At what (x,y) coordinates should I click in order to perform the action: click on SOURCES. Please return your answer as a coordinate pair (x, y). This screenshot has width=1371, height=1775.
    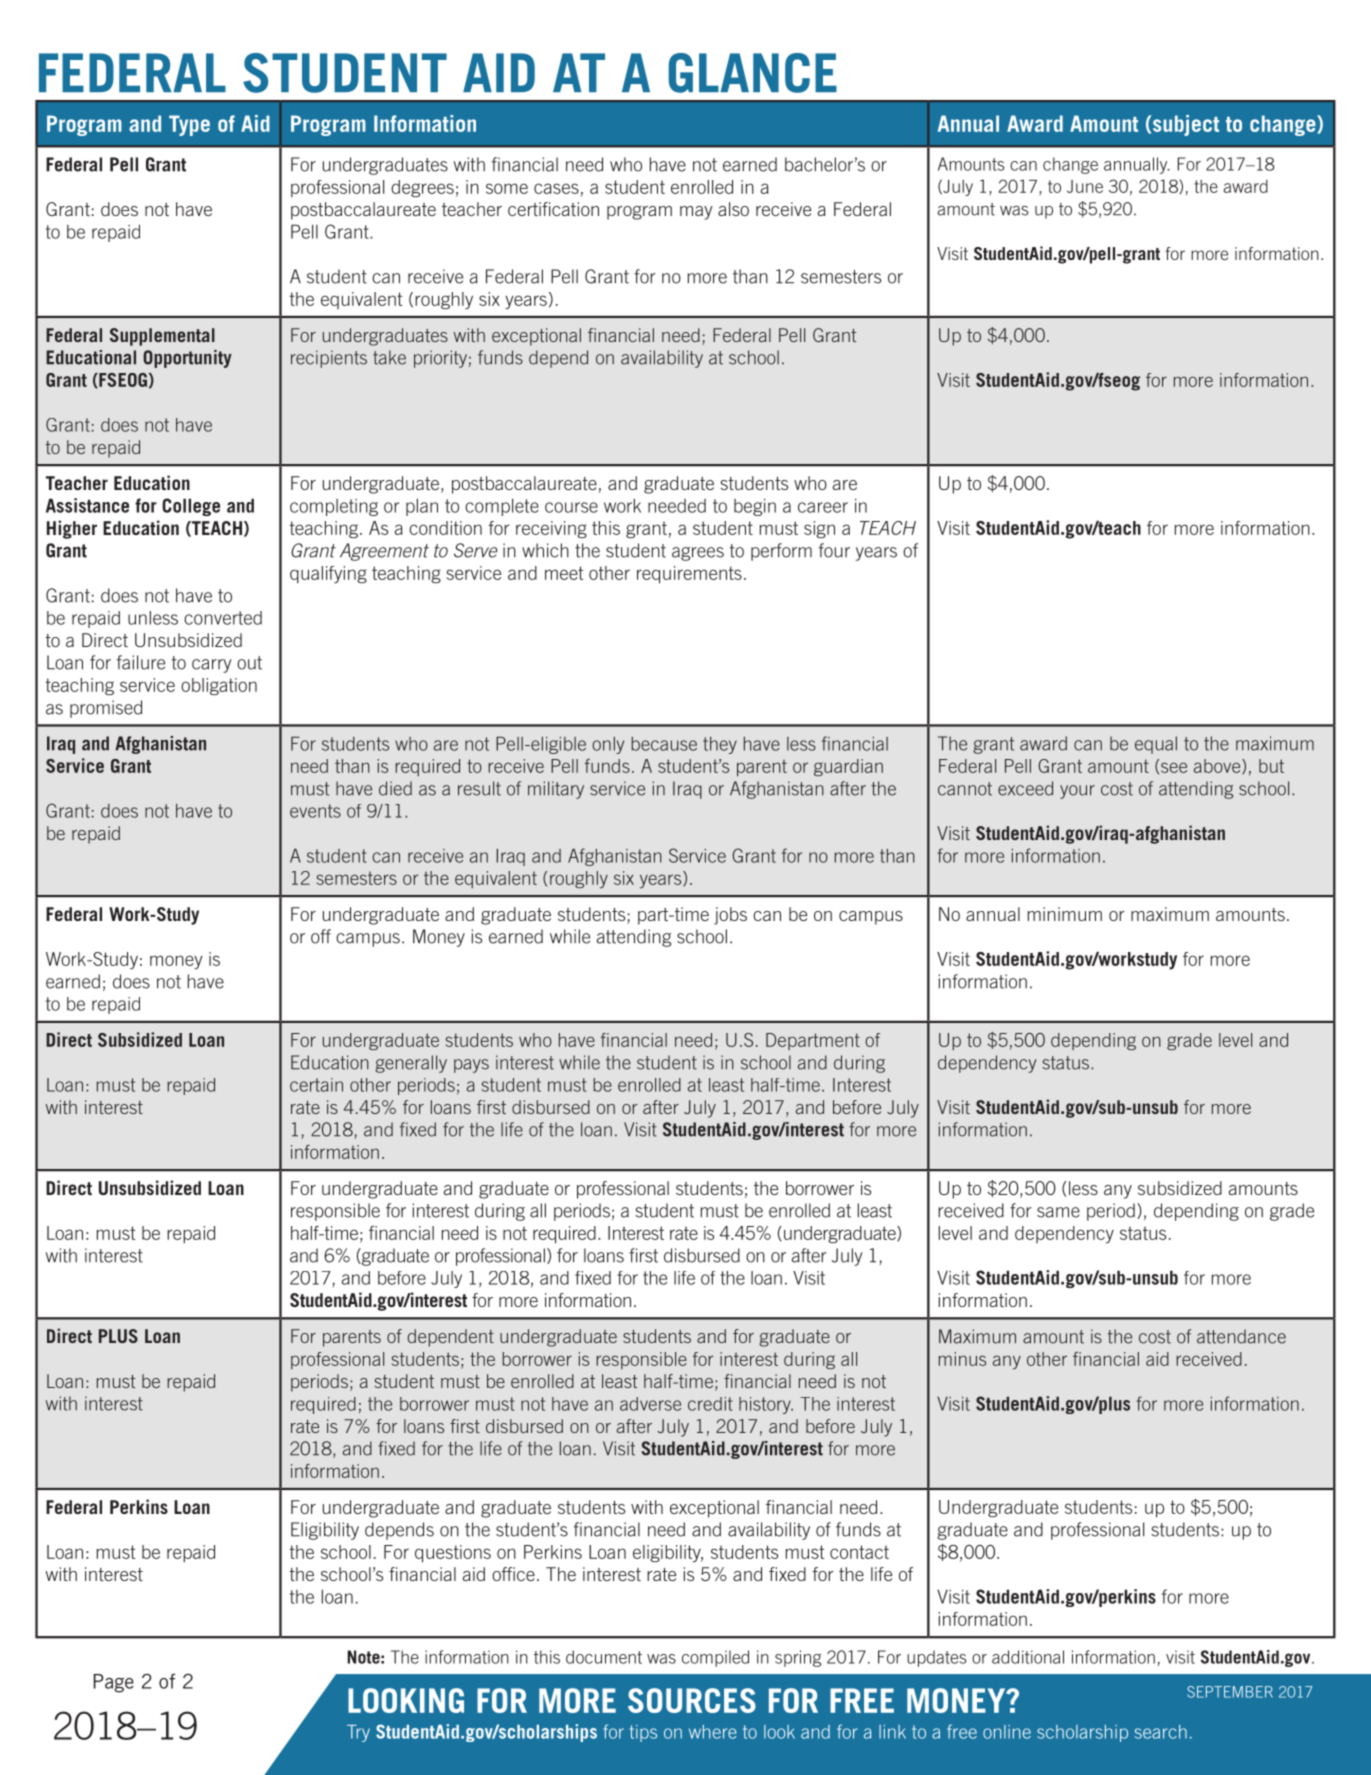
    Looking at the image, I should click on (692, 1700).
